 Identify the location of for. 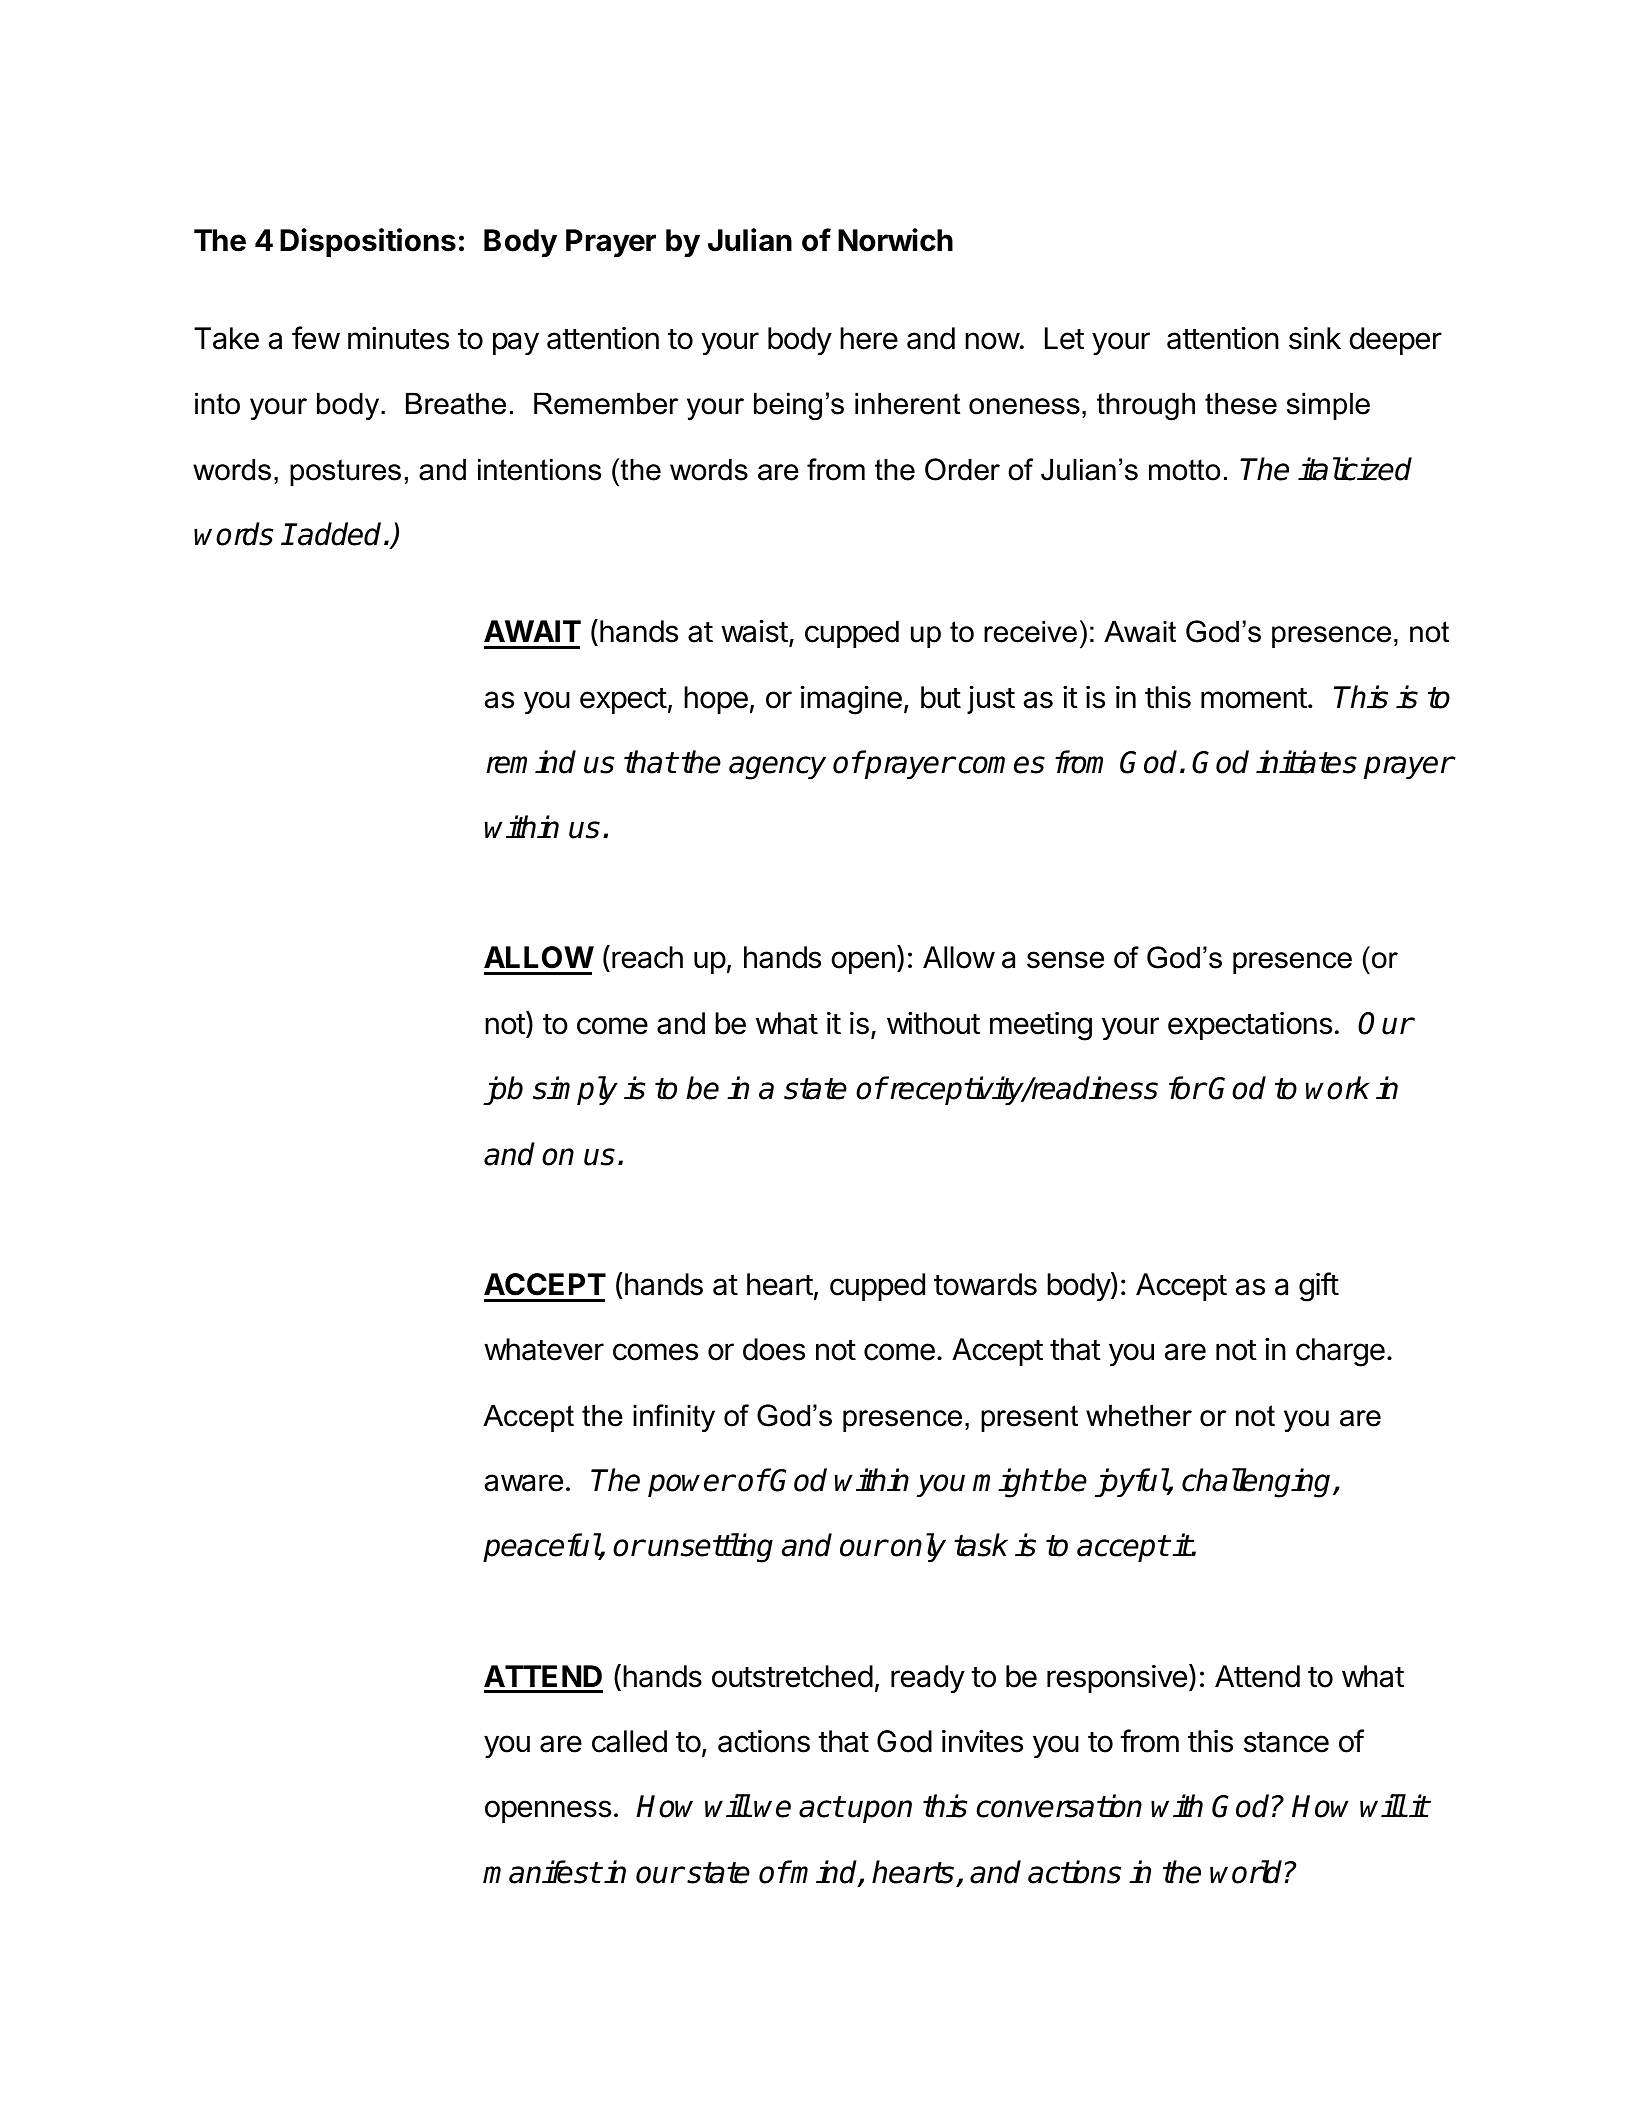
(1187, 1088).
